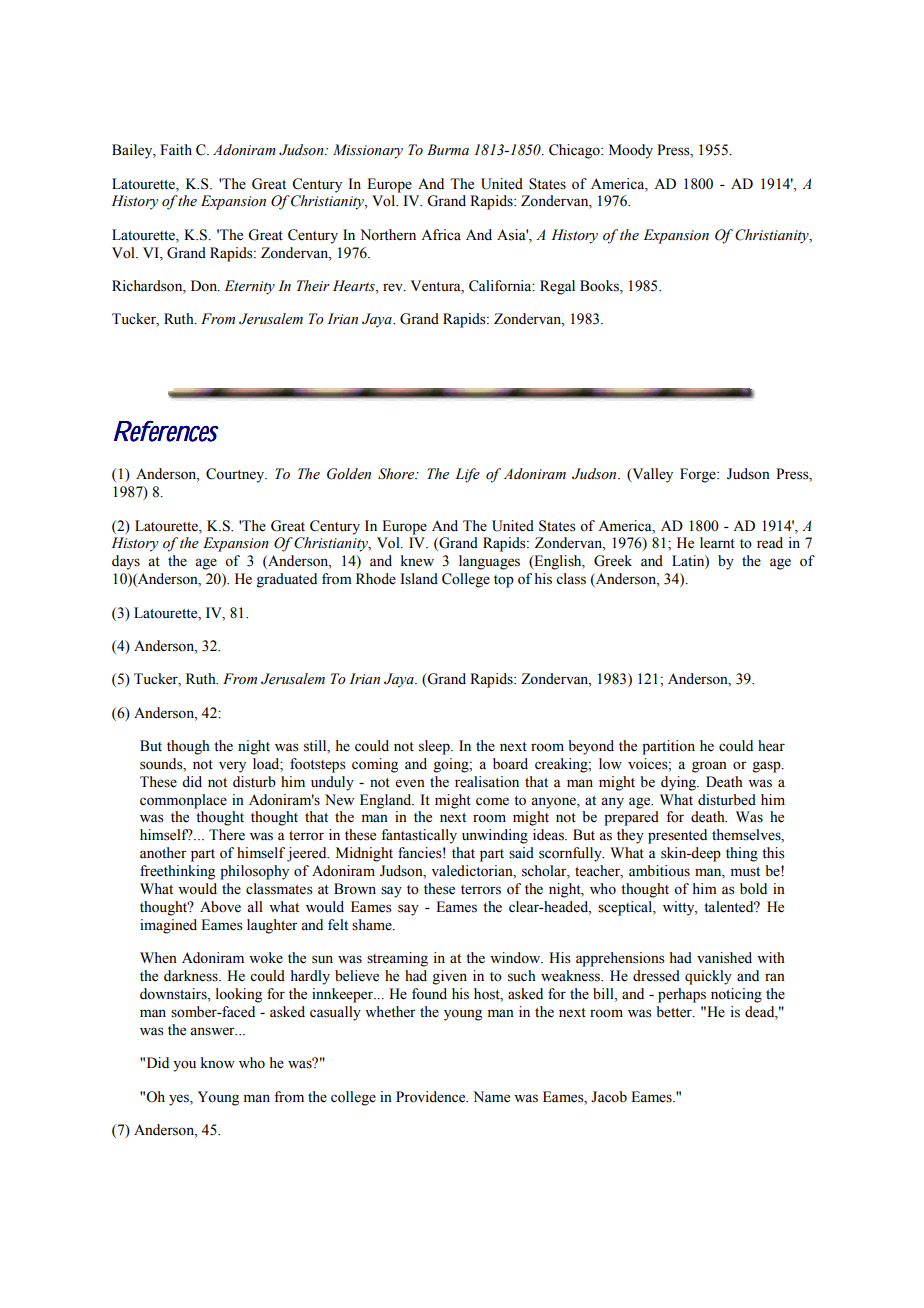 This image has height=1308, width=924. What do you see at coordinates (432, 1097) in the image?
I see `Providence` at bounding box center [432, 1097].
